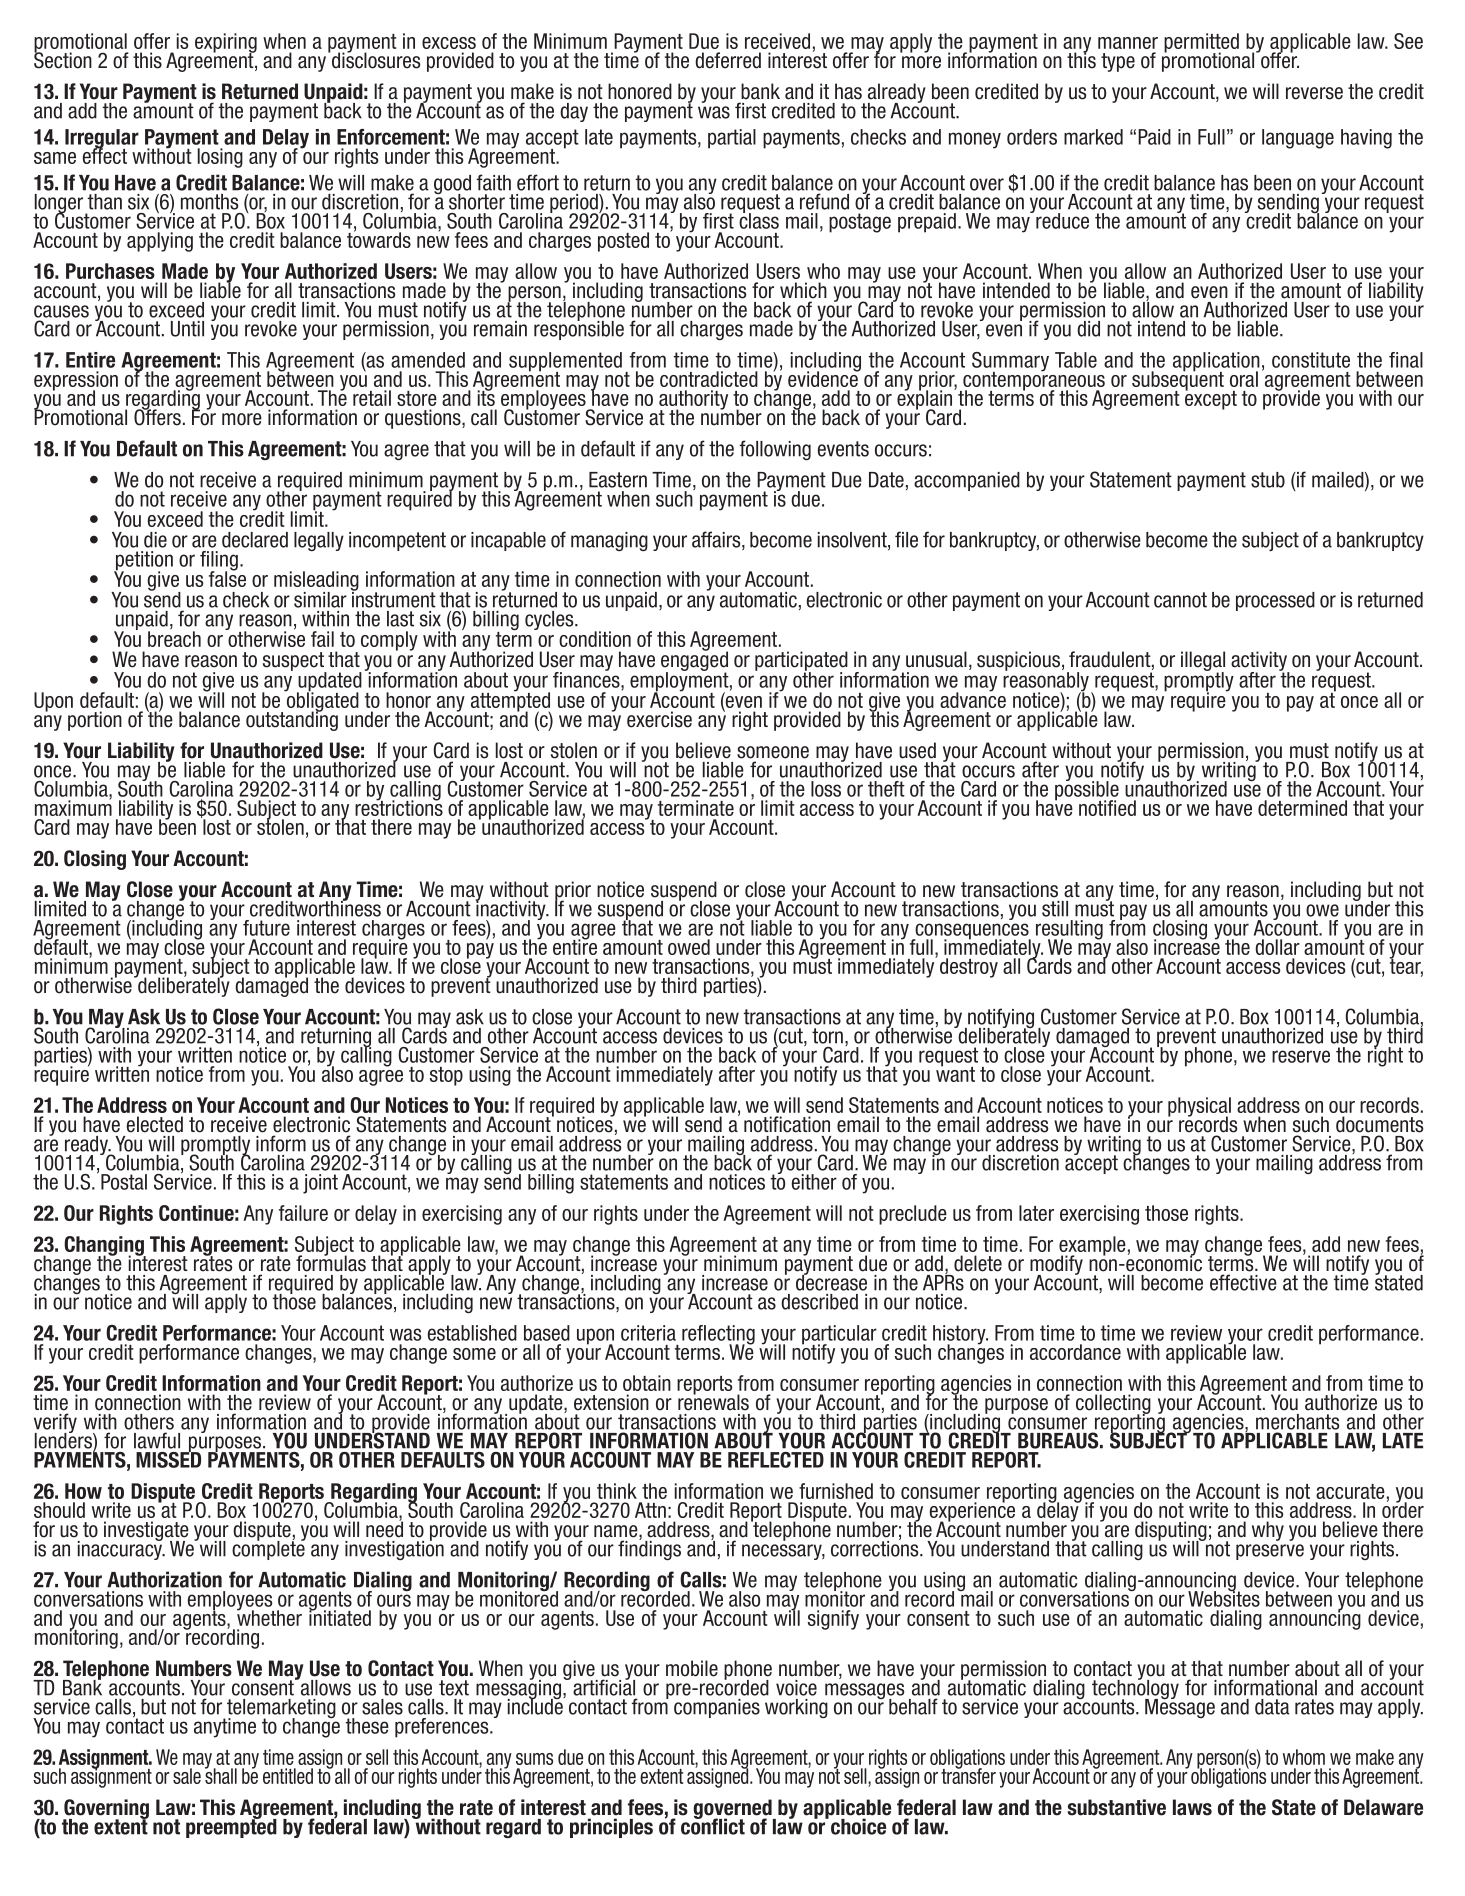 This screenshot has height=1896, width=1465. I want to click on reverse, so click(1314, 93).
